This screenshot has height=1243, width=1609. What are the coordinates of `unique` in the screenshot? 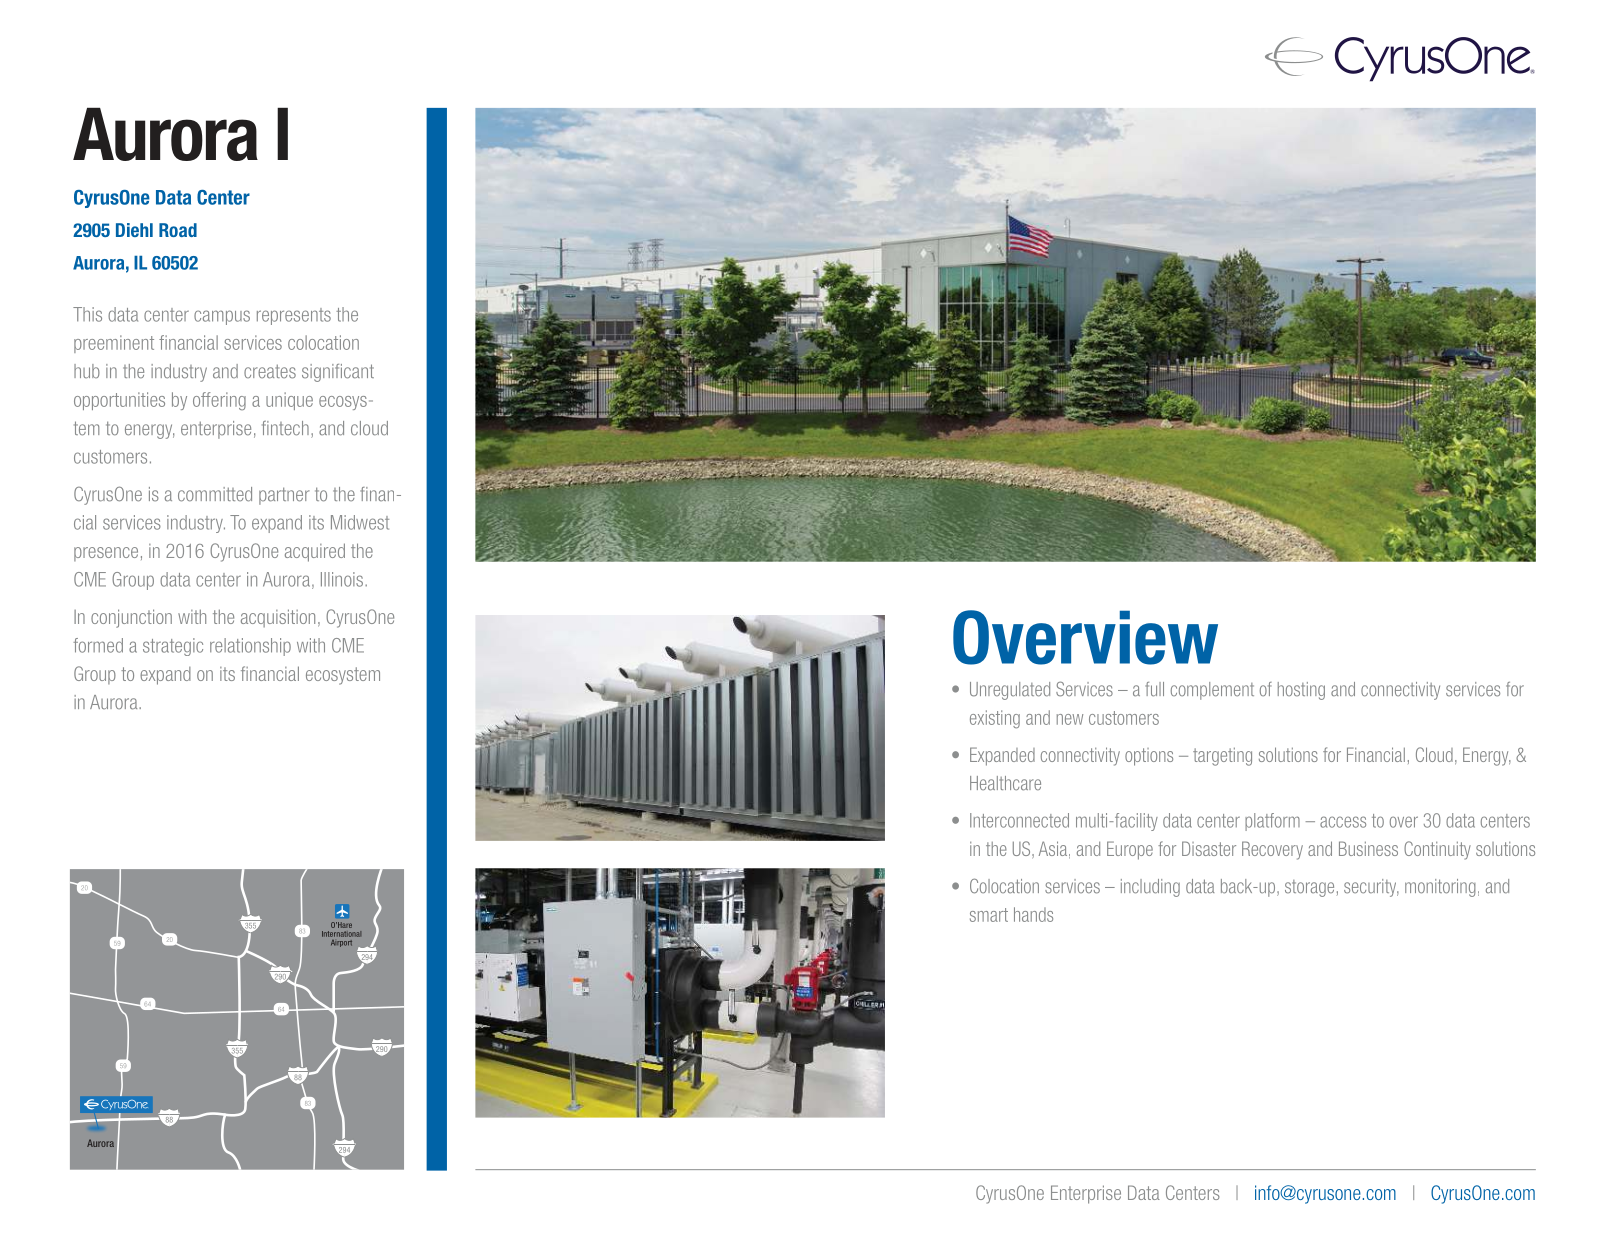 It's located at (289, 401).
